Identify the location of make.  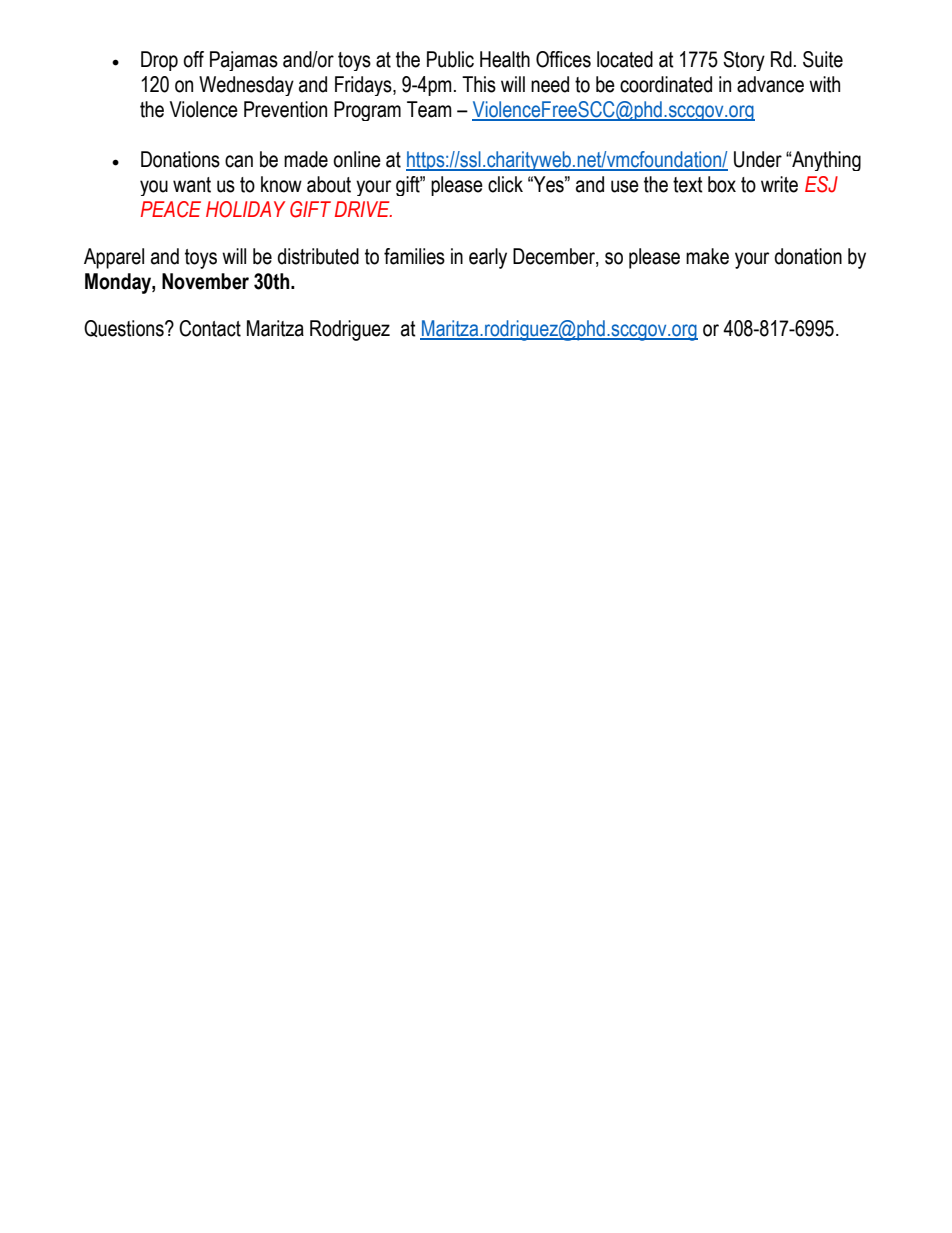
(707, 256).
